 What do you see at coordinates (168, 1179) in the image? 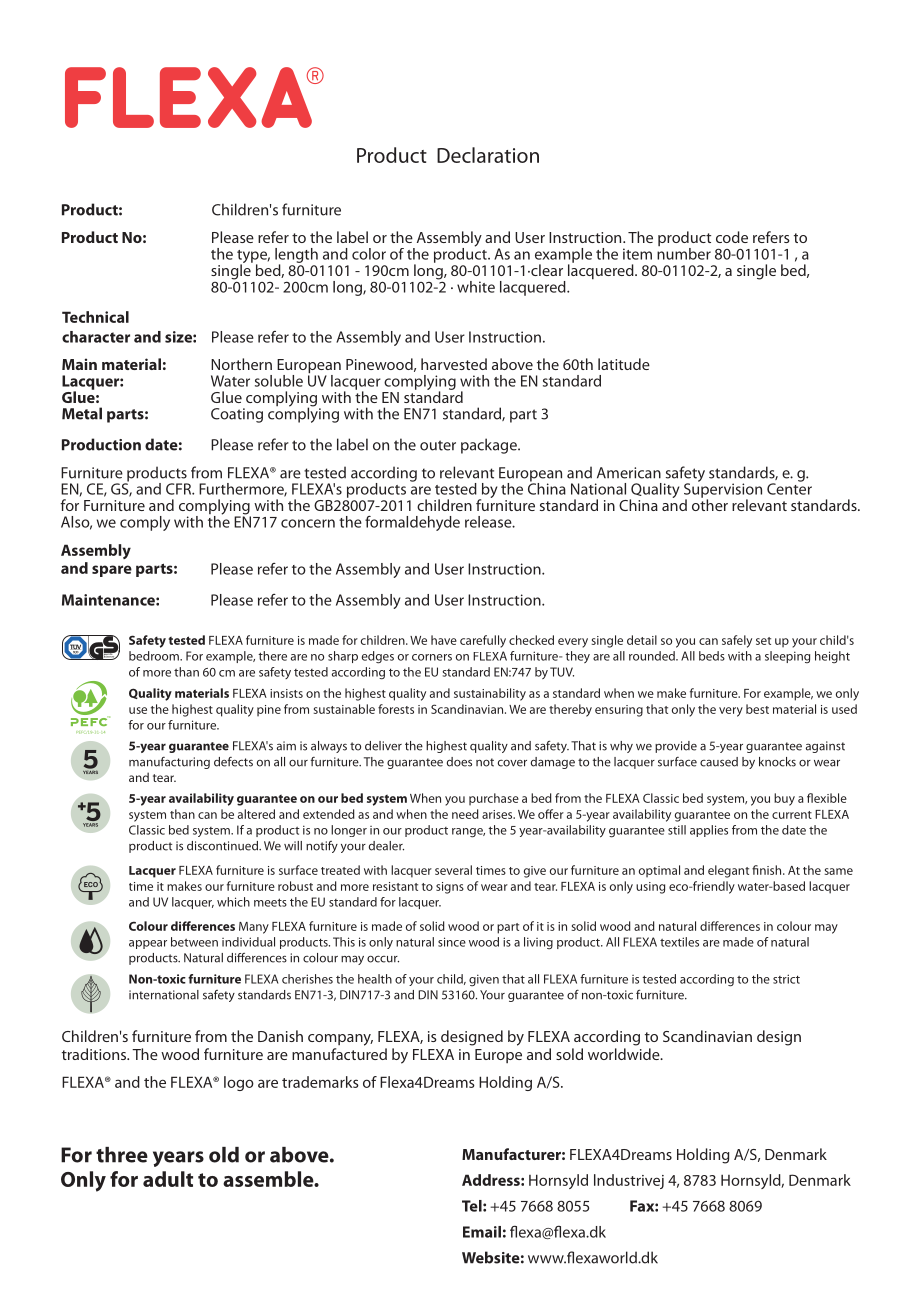
I see `adult` at bounding box center [168, 1179].
